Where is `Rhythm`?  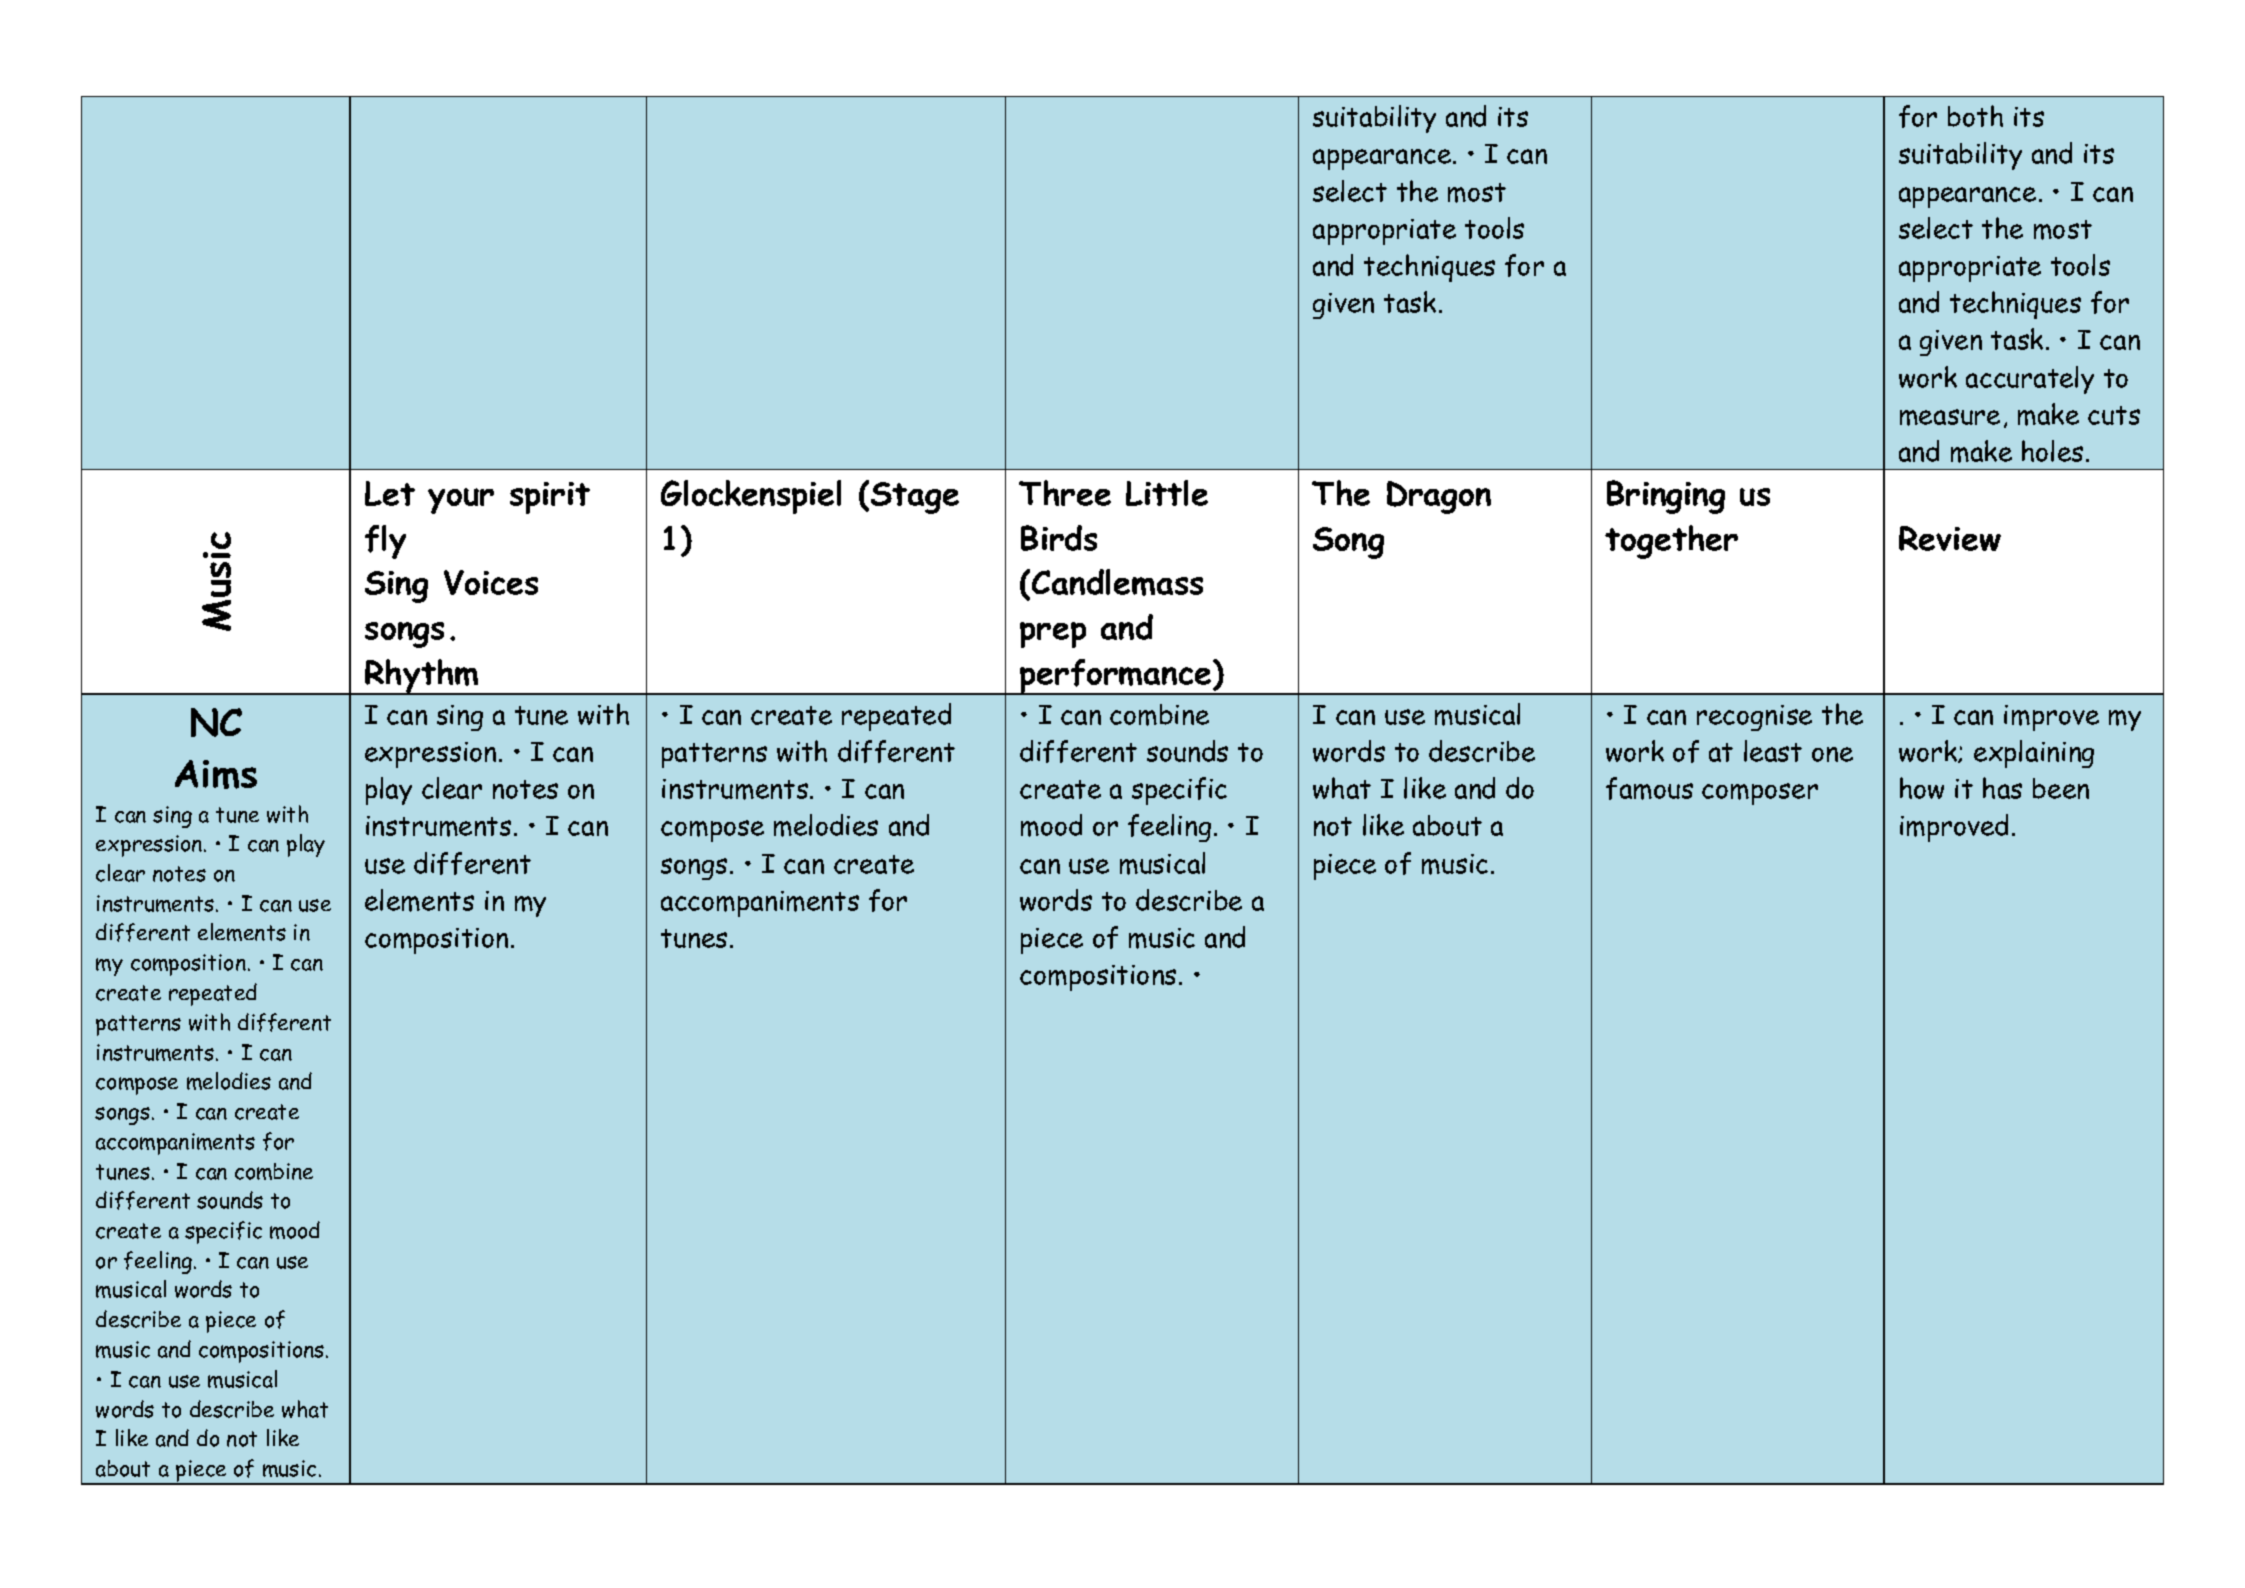
Rhythm is located at coordinates (422, 677).
